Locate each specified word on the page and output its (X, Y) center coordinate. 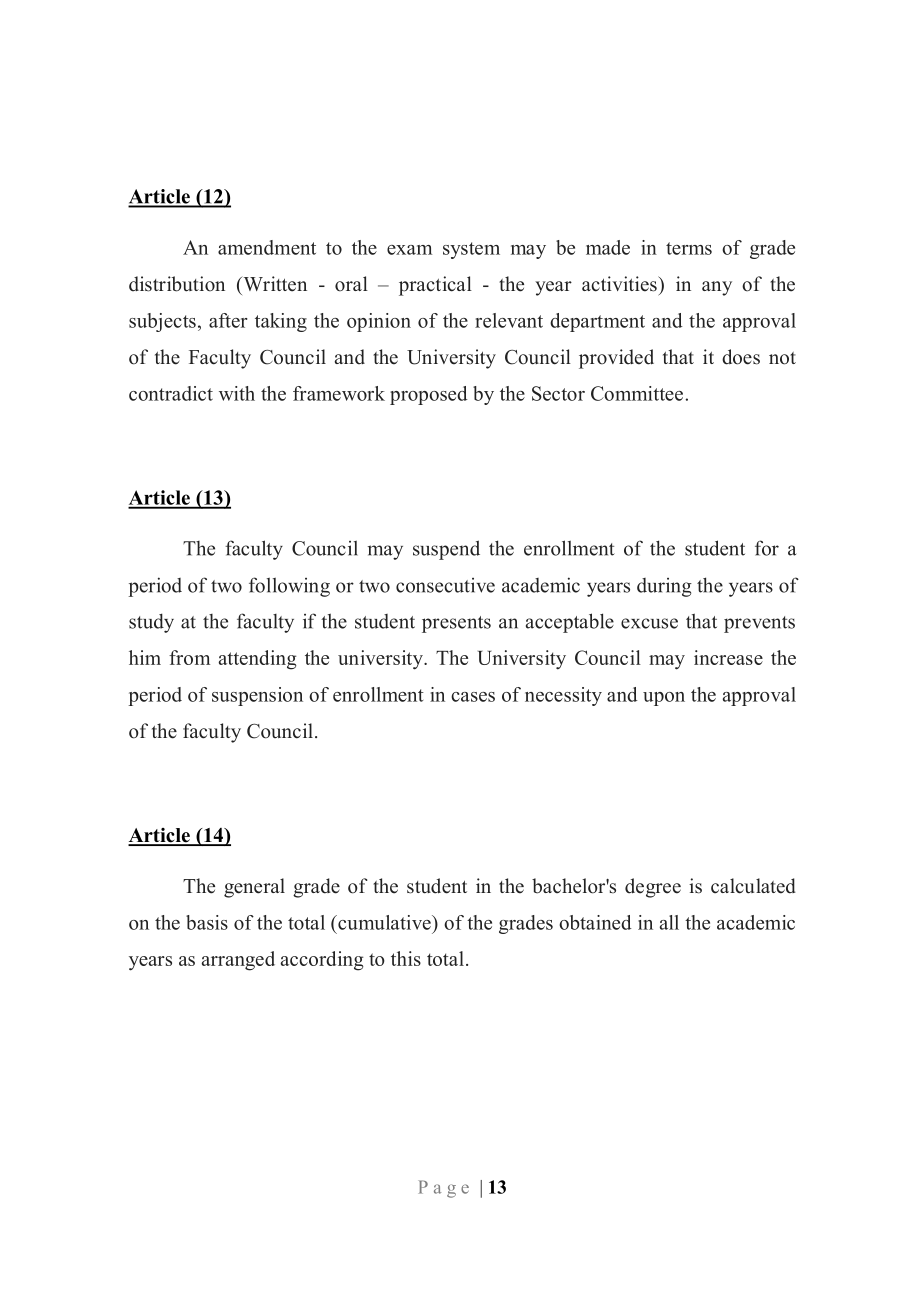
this (406, 958)
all (669, 922)
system (471, 250)
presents (456, 624)
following (289, 587)
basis (207, 922)
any (717, 288)
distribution (177, 284)
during (664, 587)
